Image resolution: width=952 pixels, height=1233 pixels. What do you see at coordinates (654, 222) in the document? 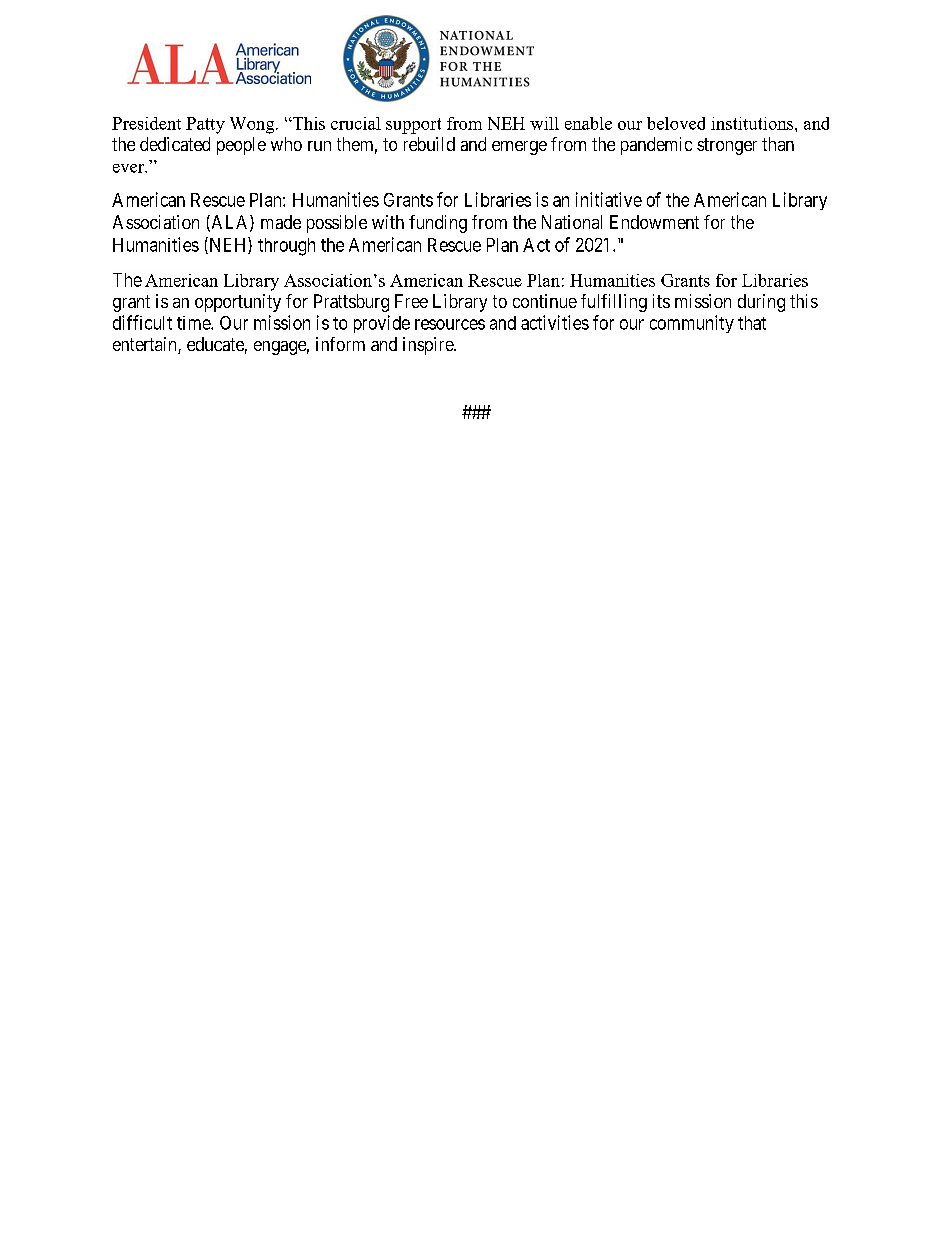
I see `Endowment` at bounding box center [654, 222].
